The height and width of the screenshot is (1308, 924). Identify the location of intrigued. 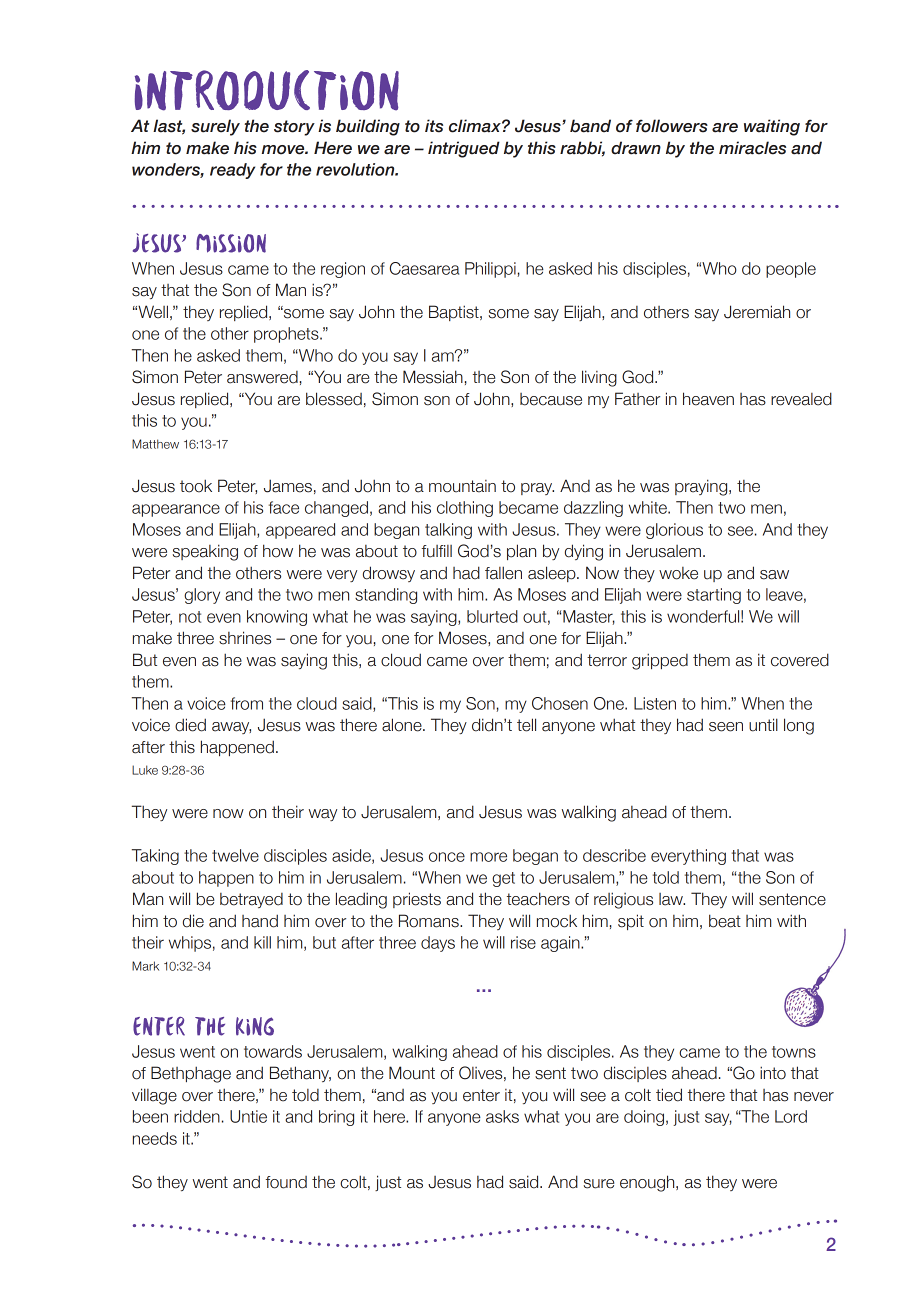
(464, 149).
